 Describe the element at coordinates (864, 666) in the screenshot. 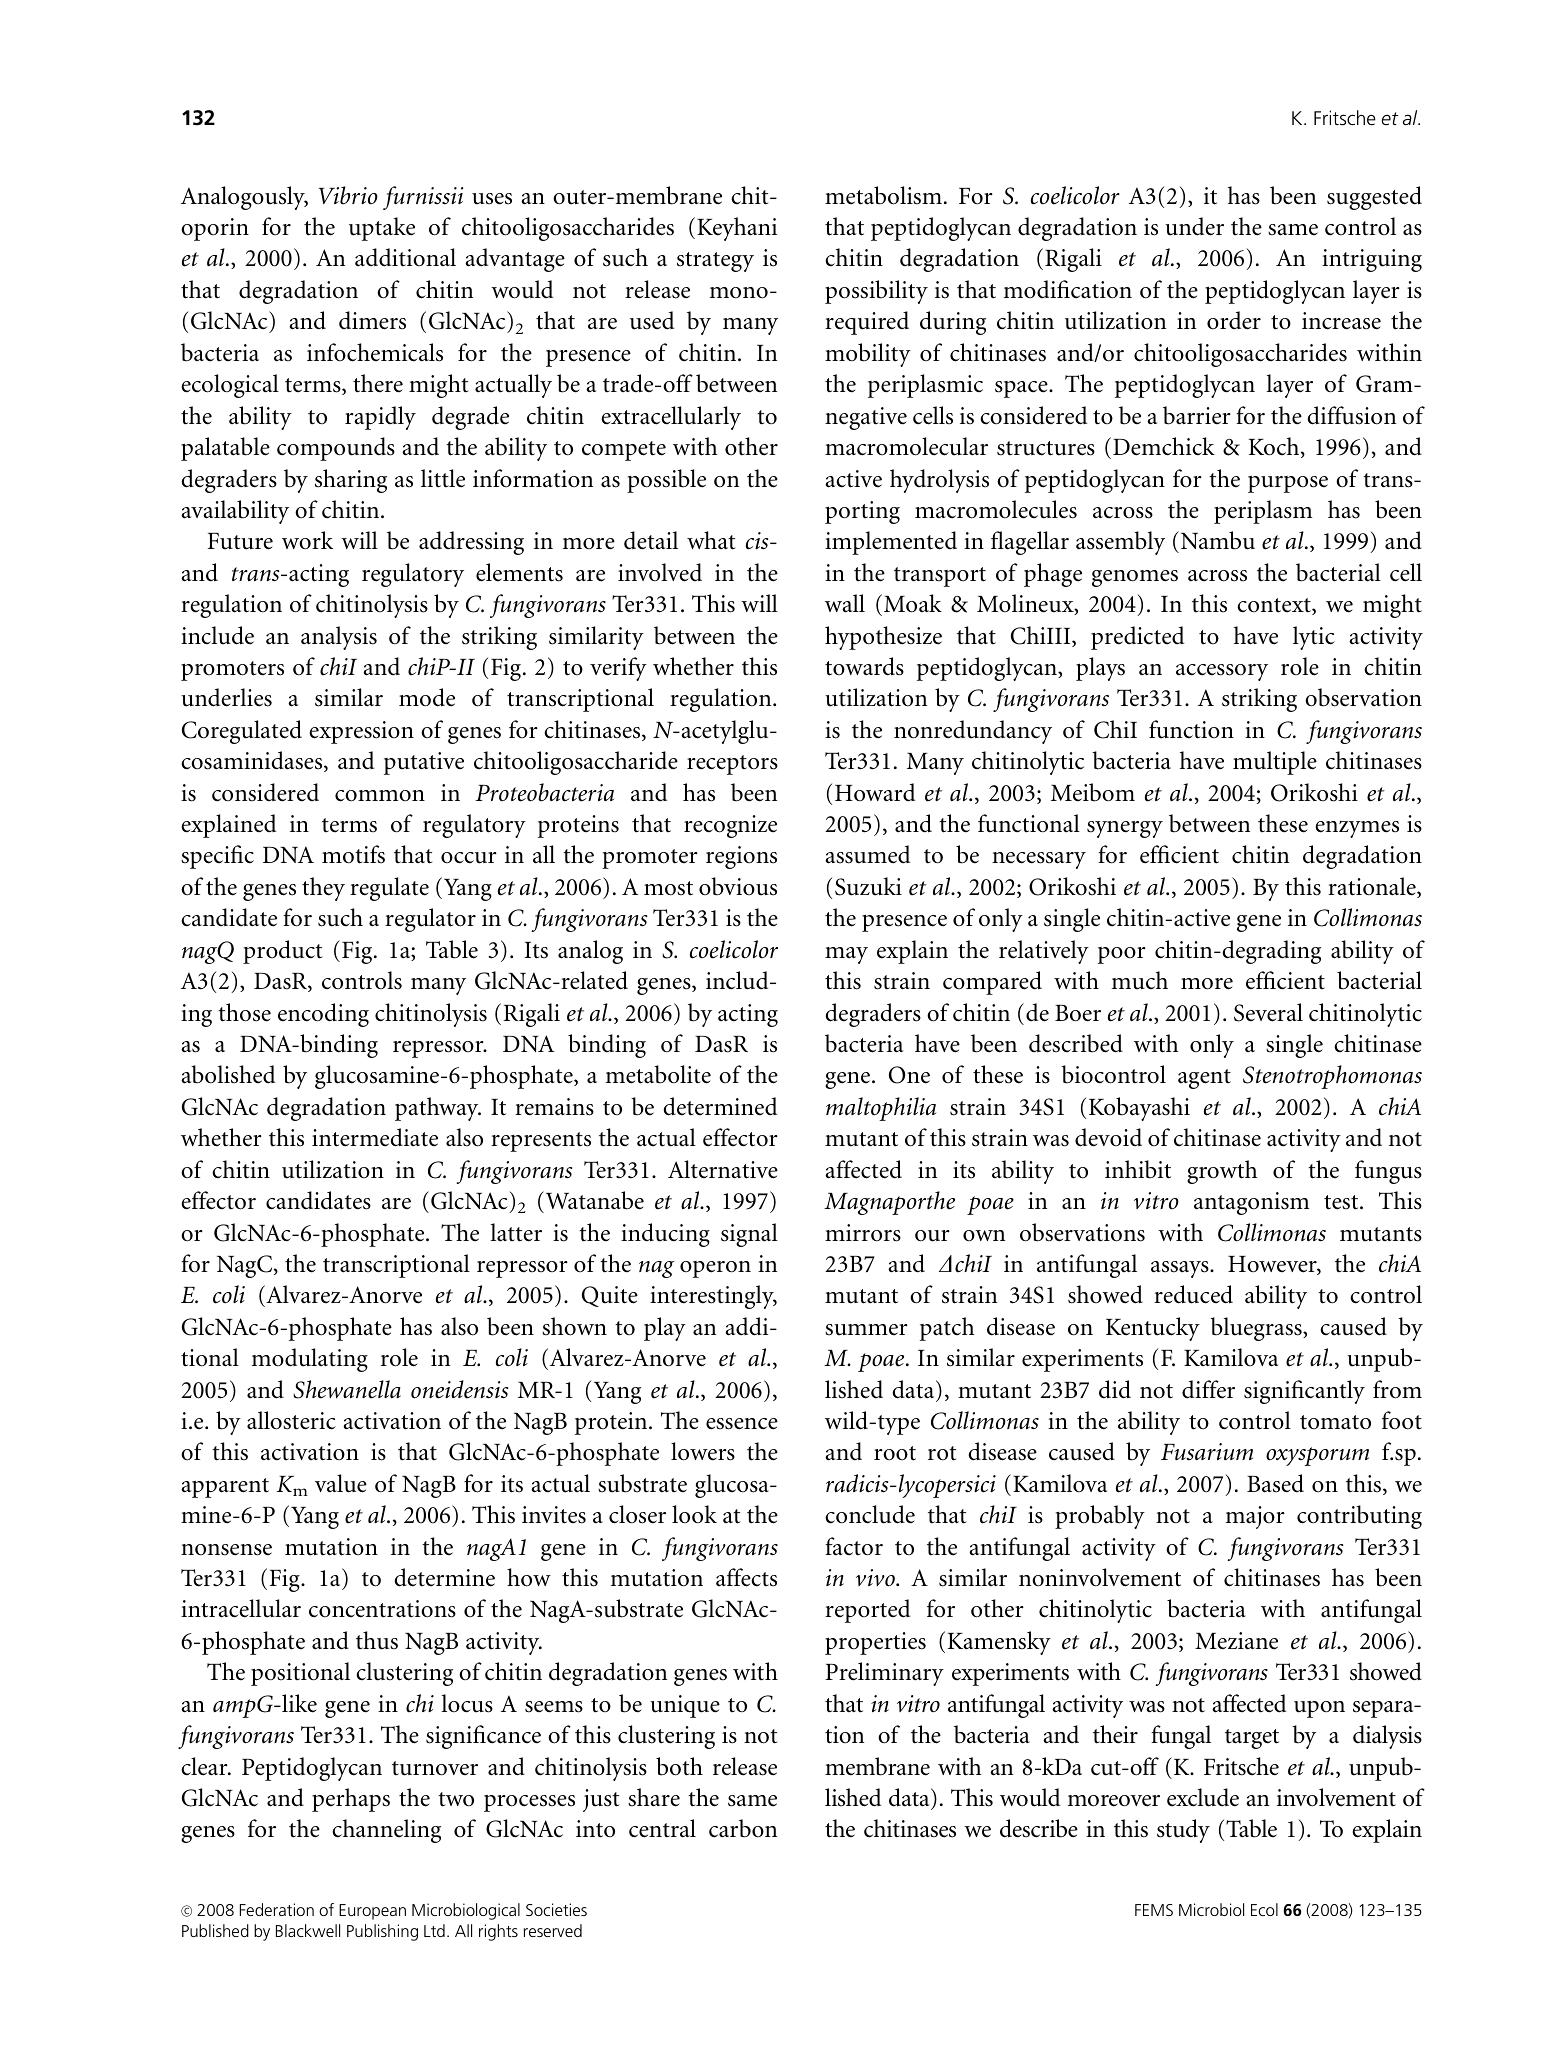

I see `towards` at that location.
